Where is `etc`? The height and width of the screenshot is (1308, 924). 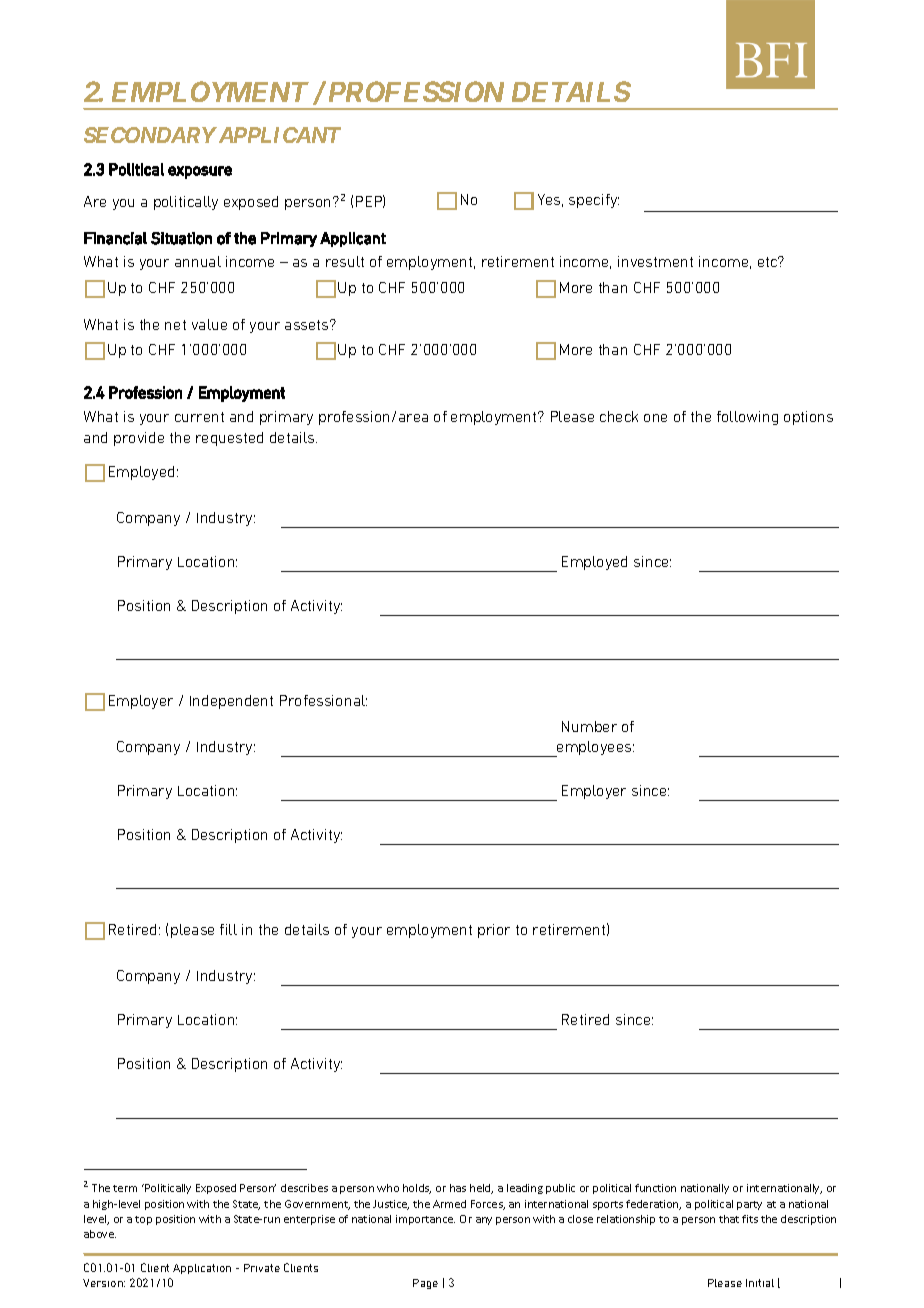 etc is located at coordinates (769, 261).
